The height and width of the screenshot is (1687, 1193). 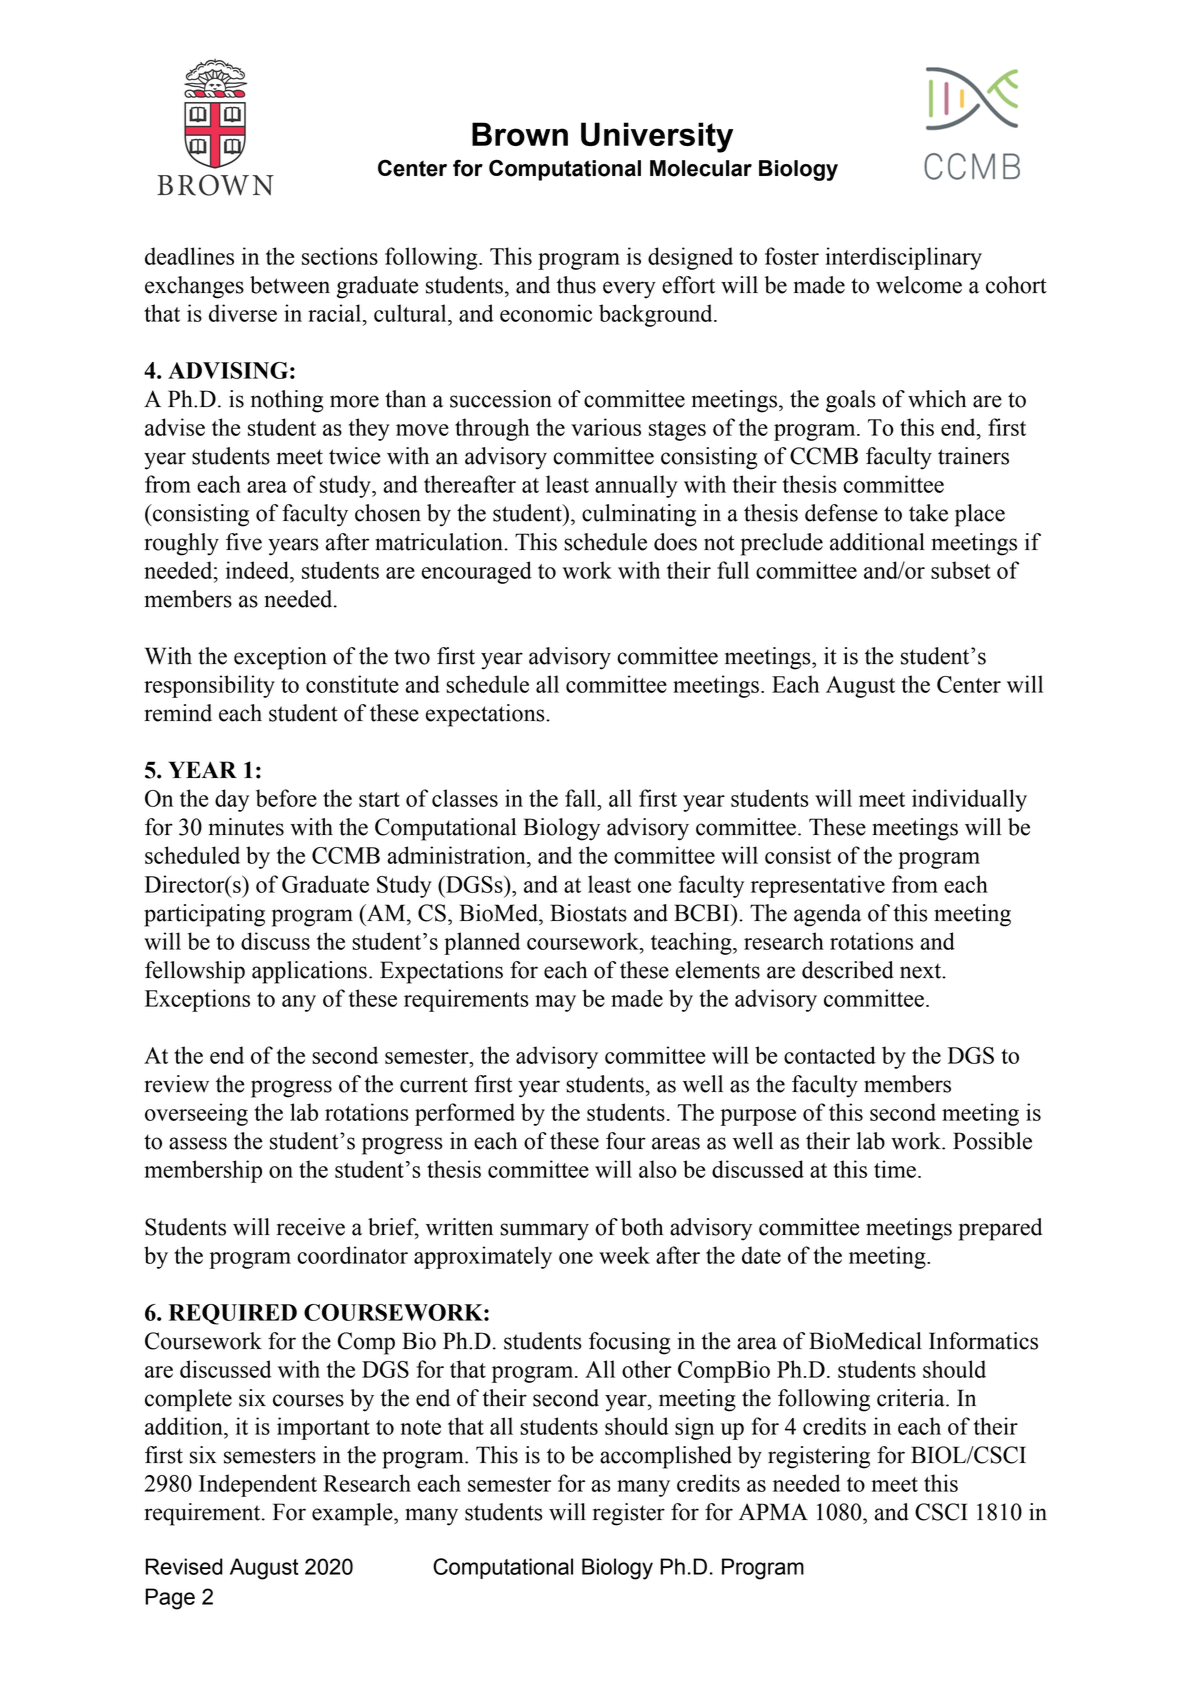 What do you see at coordinates (903, 258) in the screenshot?
I see `interdisciplinary` at bounding box center [903, 258].
